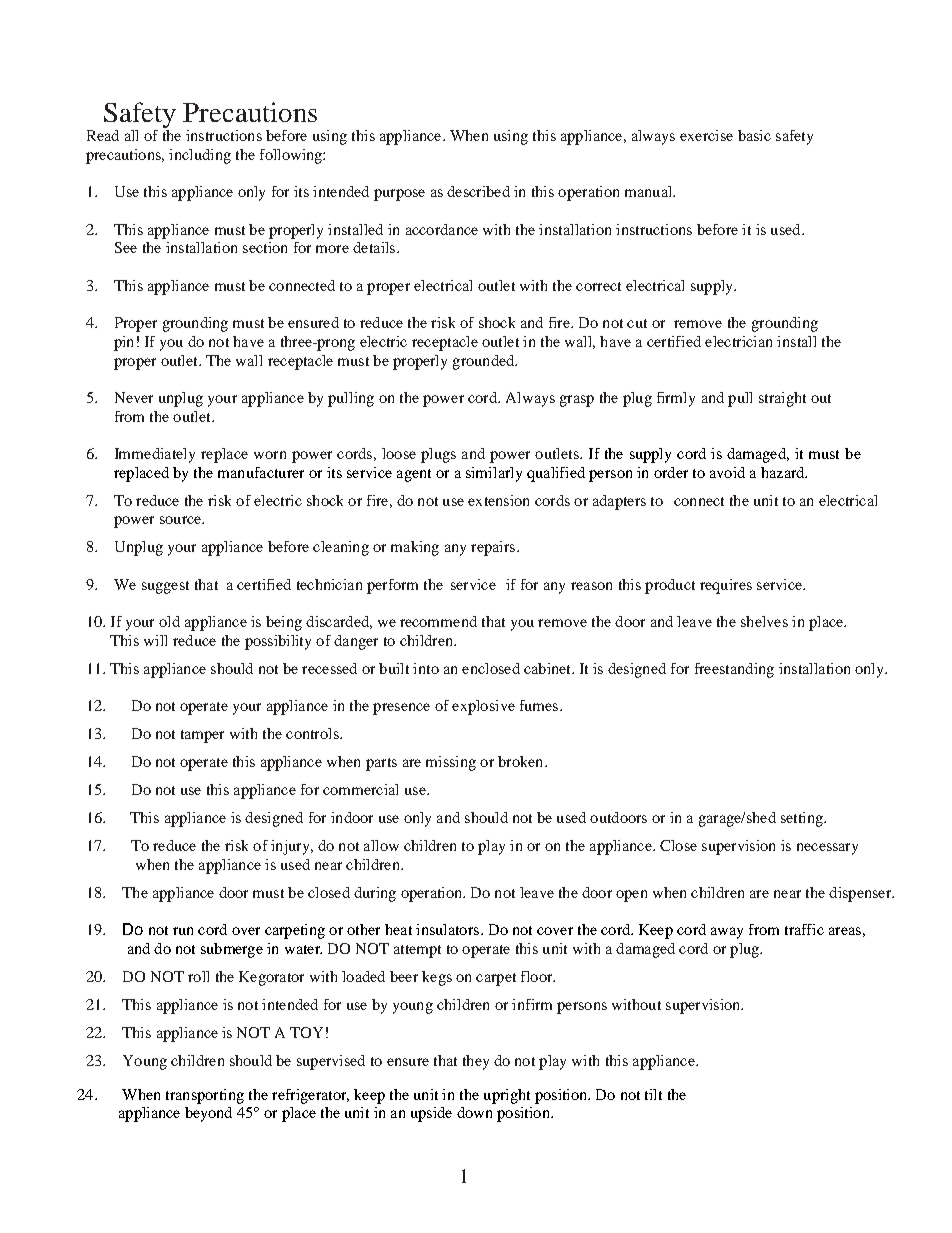 This document has height=1233, width=952. I want to click on including, so click(200, 156).
